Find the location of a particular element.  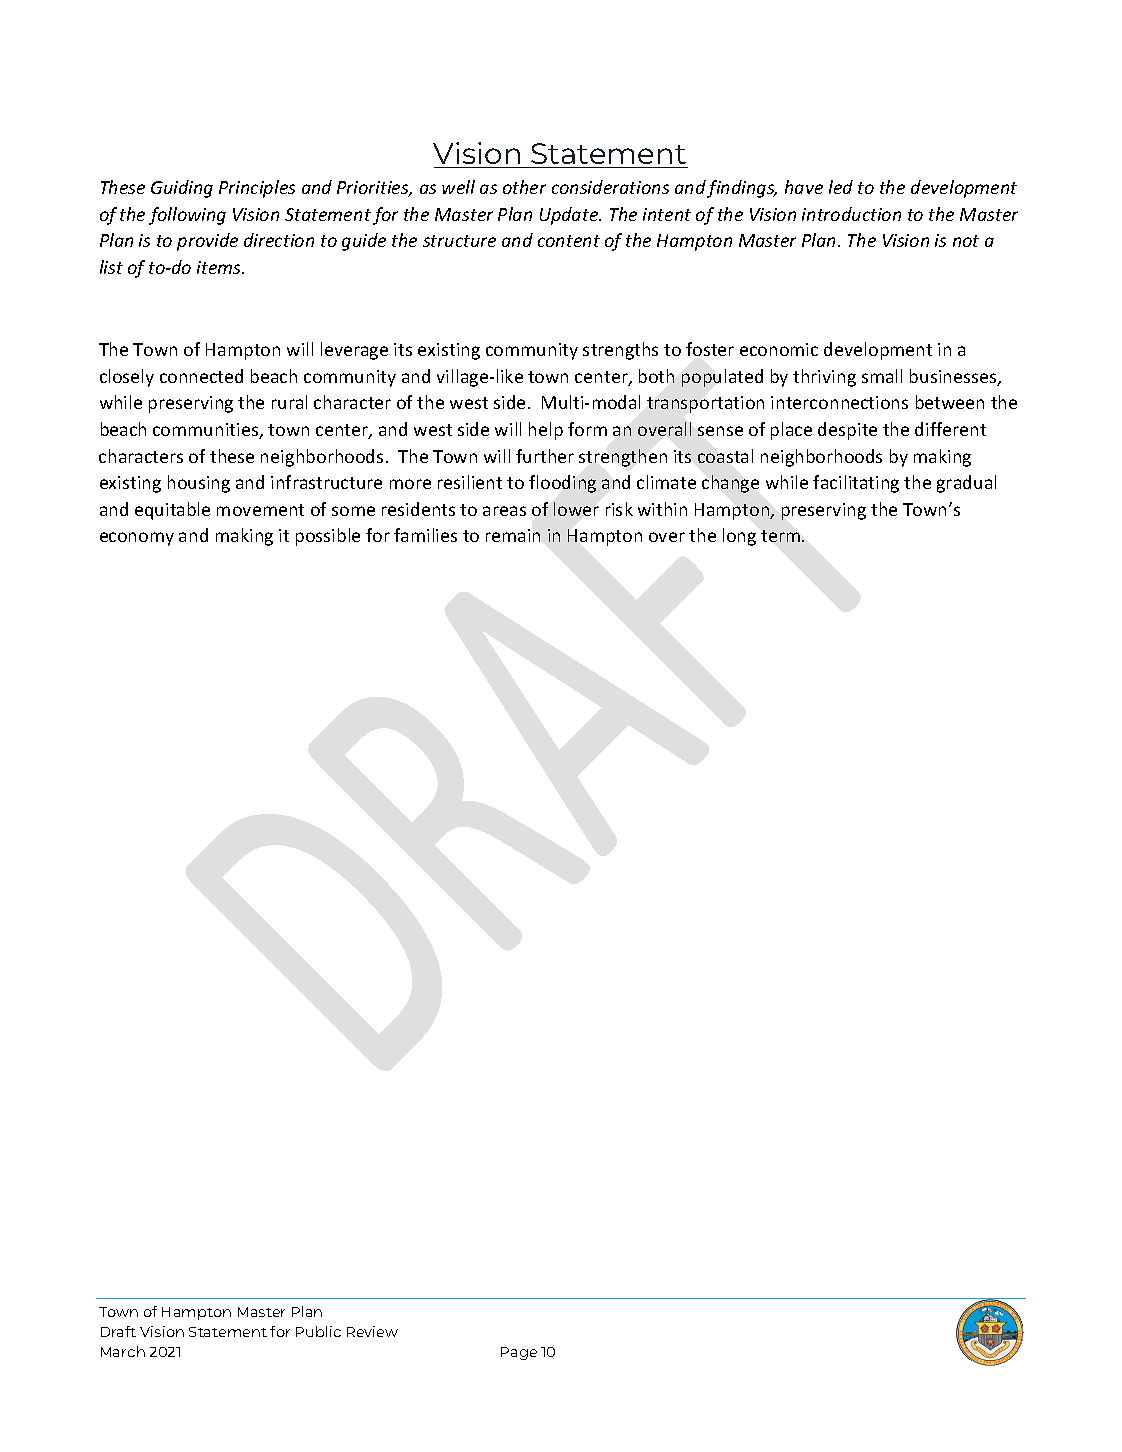

introduction is located at coordinates (851, 214).
